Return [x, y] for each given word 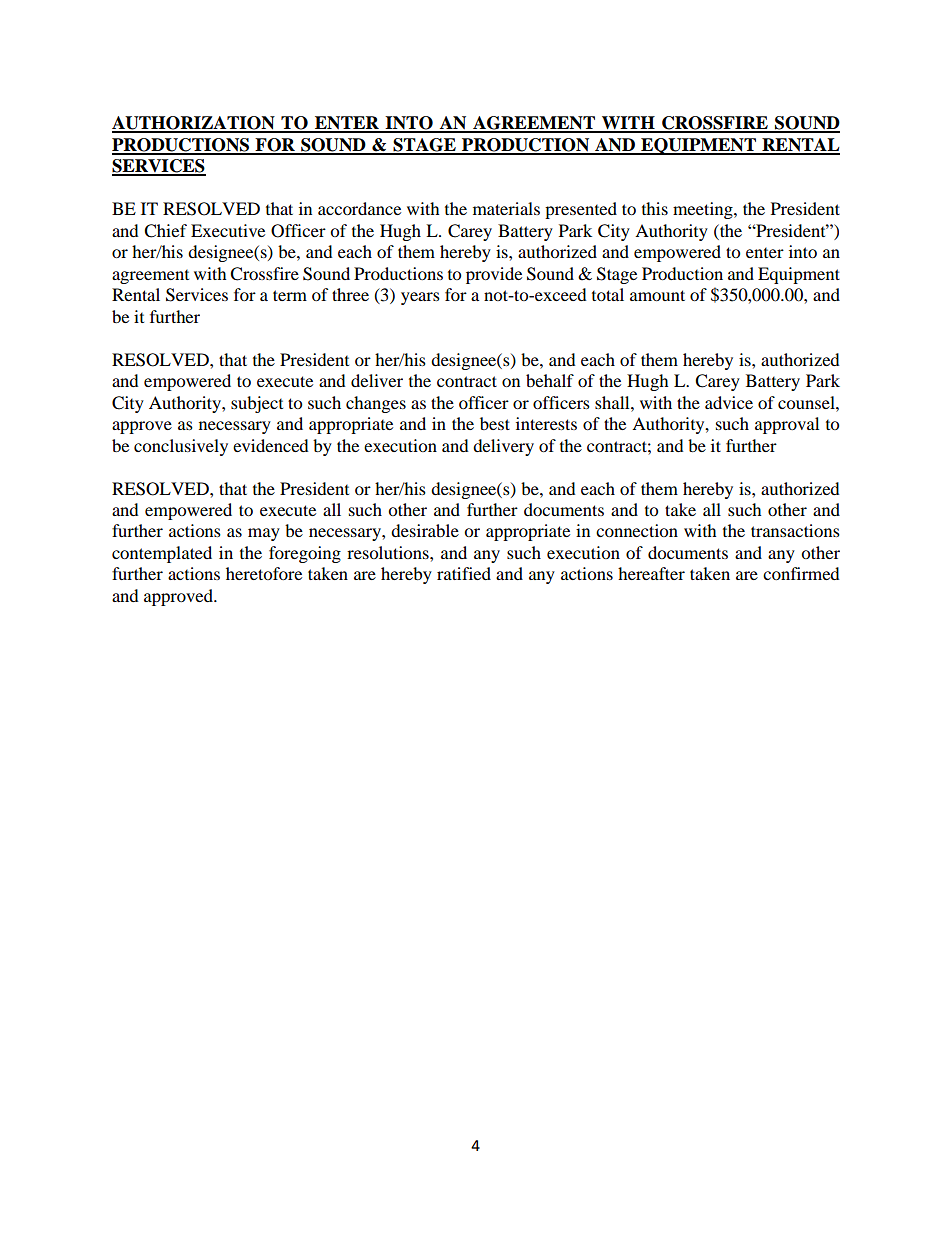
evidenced [271, 445]
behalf [550, 380]
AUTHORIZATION [194, 124]
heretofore [264, 573]
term [290, 295]
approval [787, 425]
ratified [464, 573]
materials [506, 208]
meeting [704, 210]
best [495, 423]
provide [494, 275]
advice [729, 402]
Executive [228, 230]
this [655, 208]
